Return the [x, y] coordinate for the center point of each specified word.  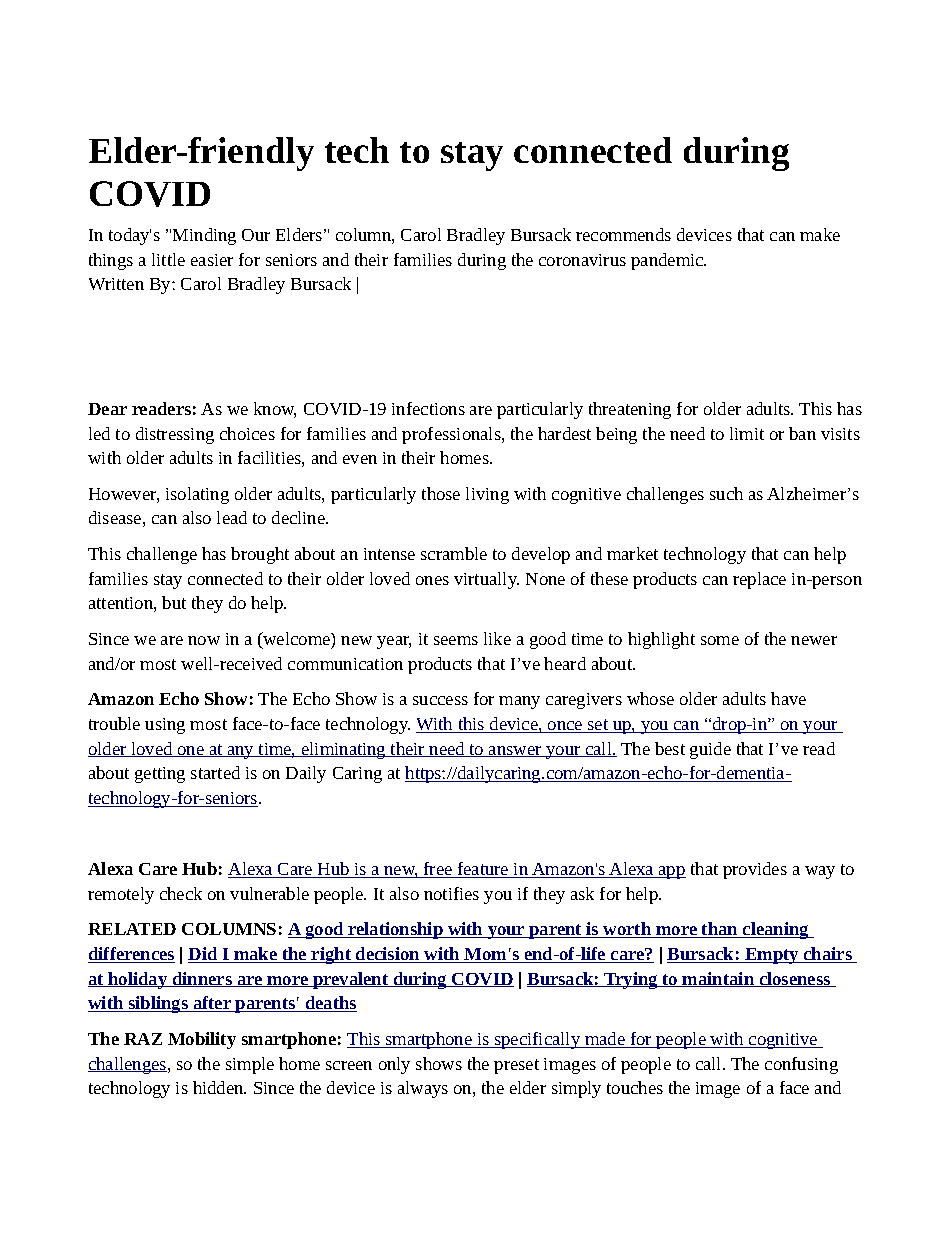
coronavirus [582, 260]
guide [710, 750]
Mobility [202, 1040]
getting [160, 775]
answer [515, 751]
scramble [454, 553]
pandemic [668, 261]
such [726, 493]
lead [232, 517]
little [168, 259]
